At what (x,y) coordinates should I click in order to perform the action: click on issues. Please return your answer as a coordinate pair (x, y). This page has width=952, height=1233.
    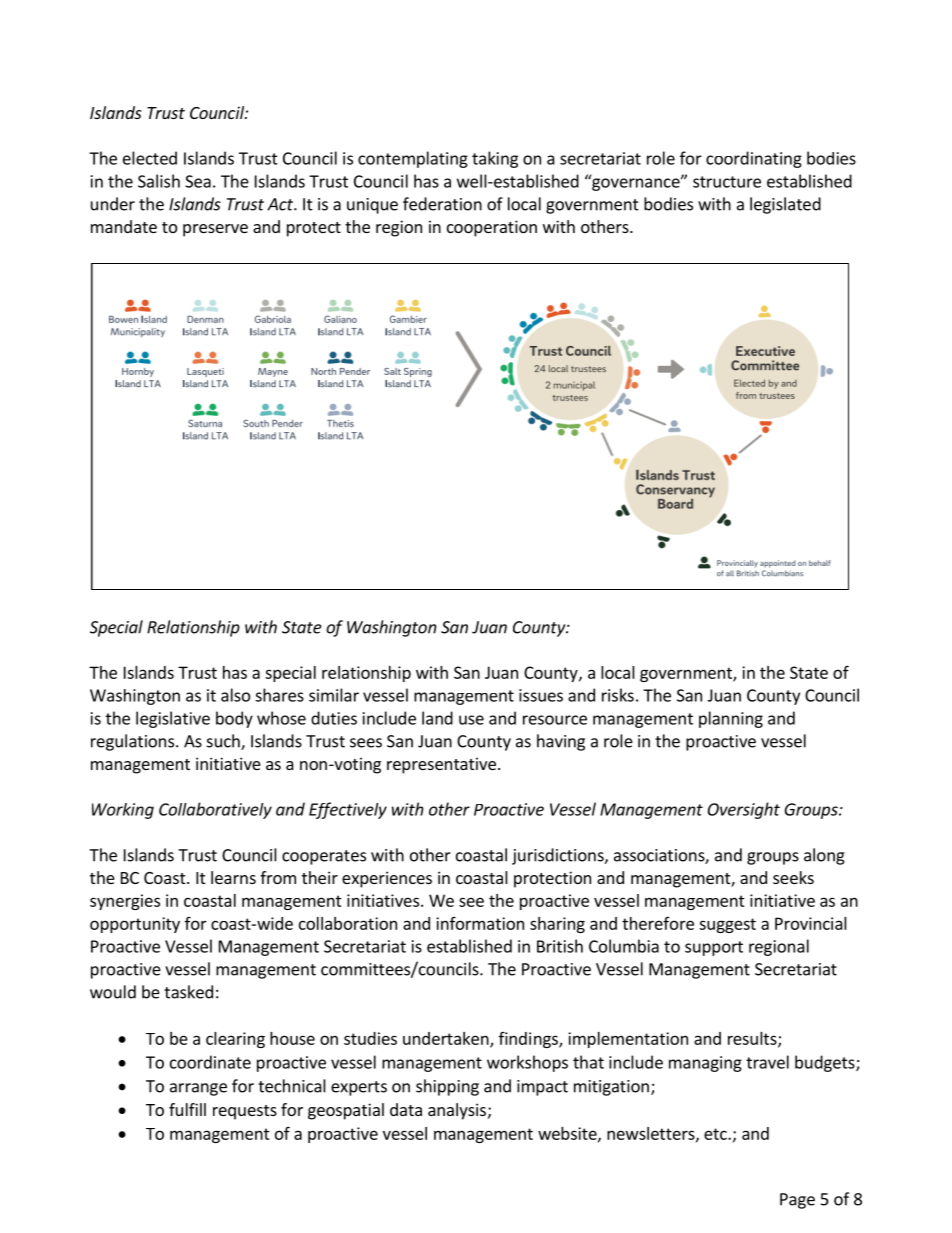
    Looking at the image, I should click on (541, 695).
